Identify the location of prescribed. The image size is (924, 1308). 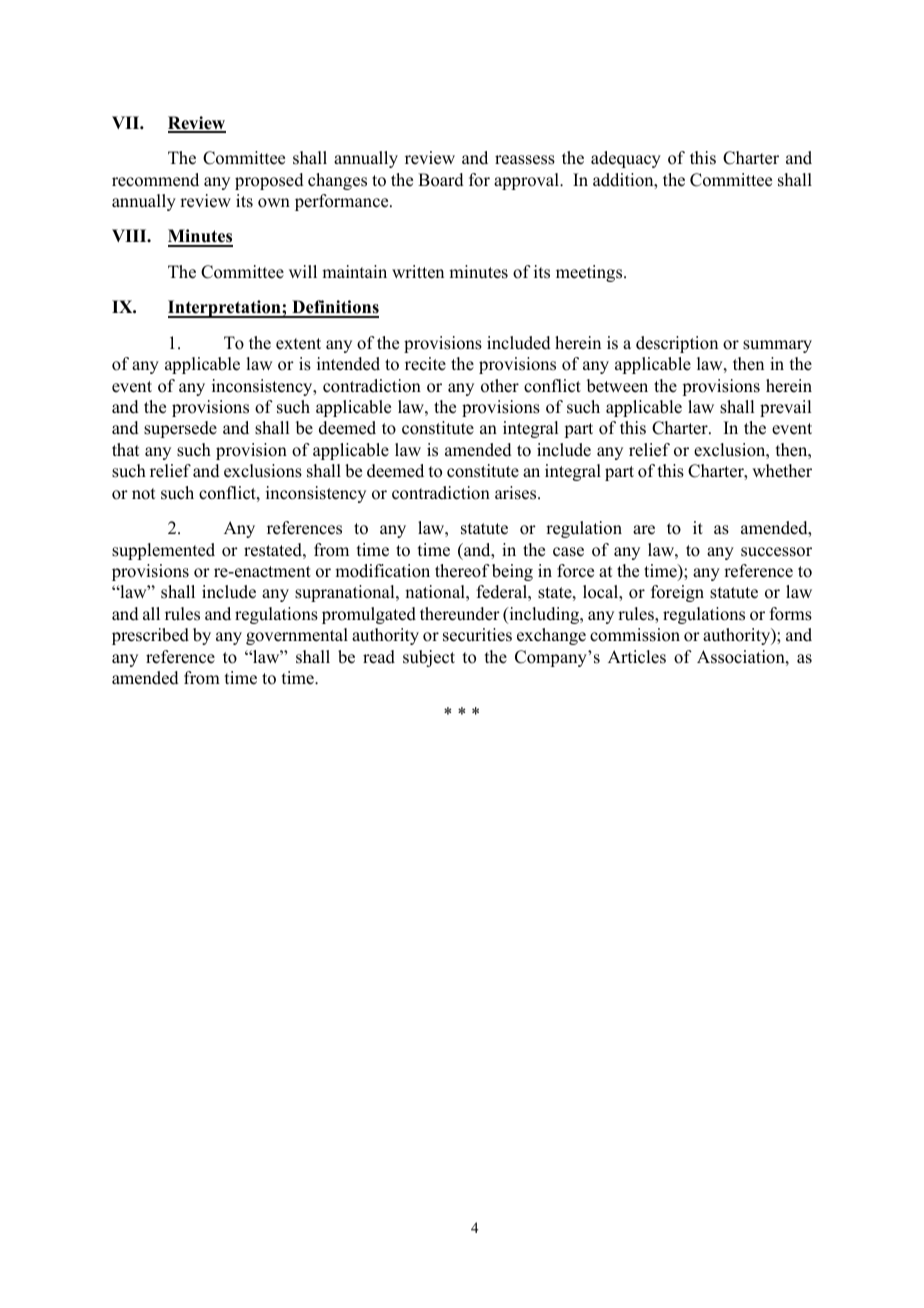
(150, 636).
